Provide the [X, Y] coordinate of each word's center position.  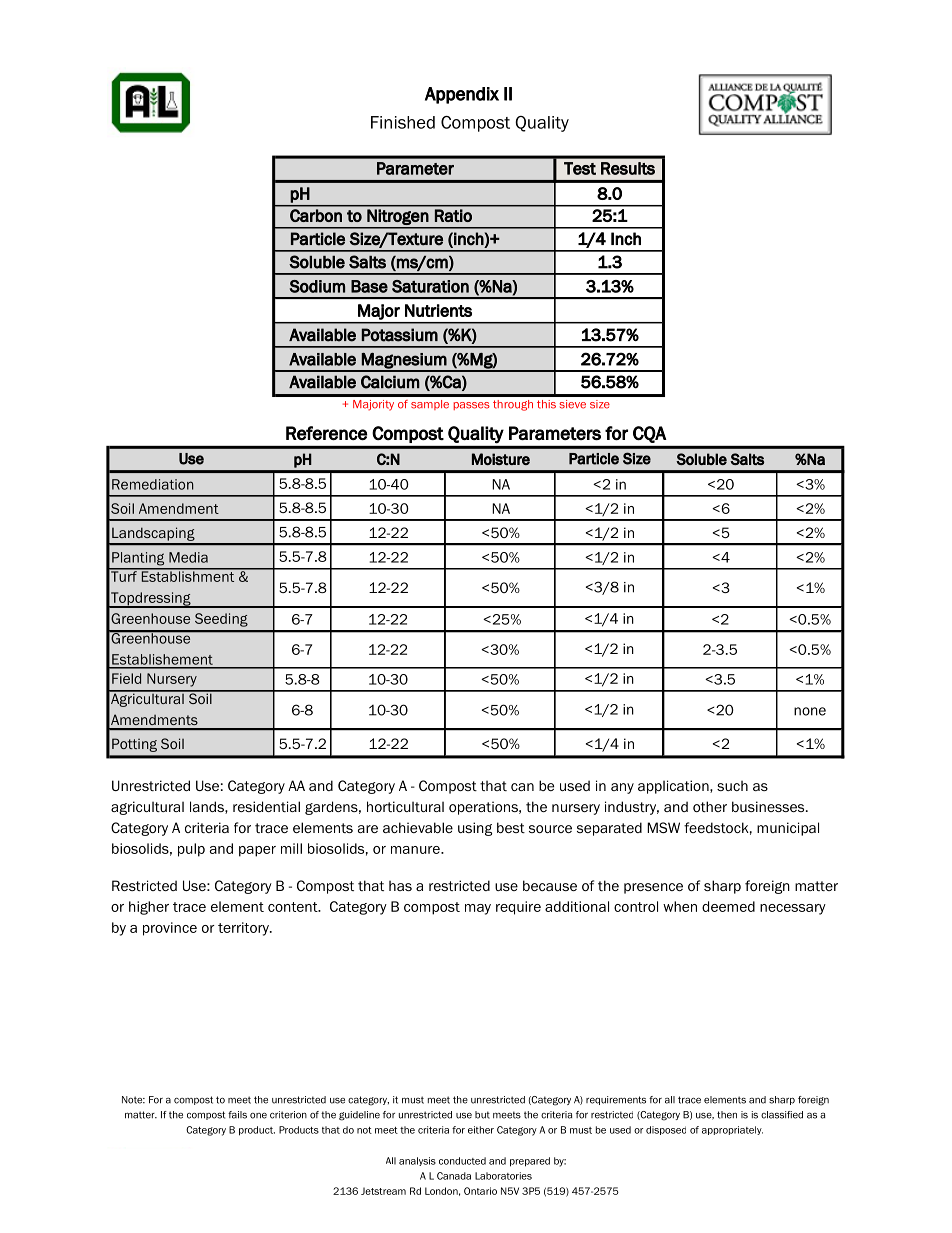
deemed [728, 906]
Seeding [221, 620]
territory [244, 929]
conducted [462, 1161]
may [478, 909]
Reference [326, 433]
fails [237, 1115]
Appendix [462, 95]
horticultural [405, 806]
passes [471, 406]
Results [628, 168]
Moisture [501, 459]
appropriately [732, 1130]
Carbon [316, 215]
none [810, 711]
